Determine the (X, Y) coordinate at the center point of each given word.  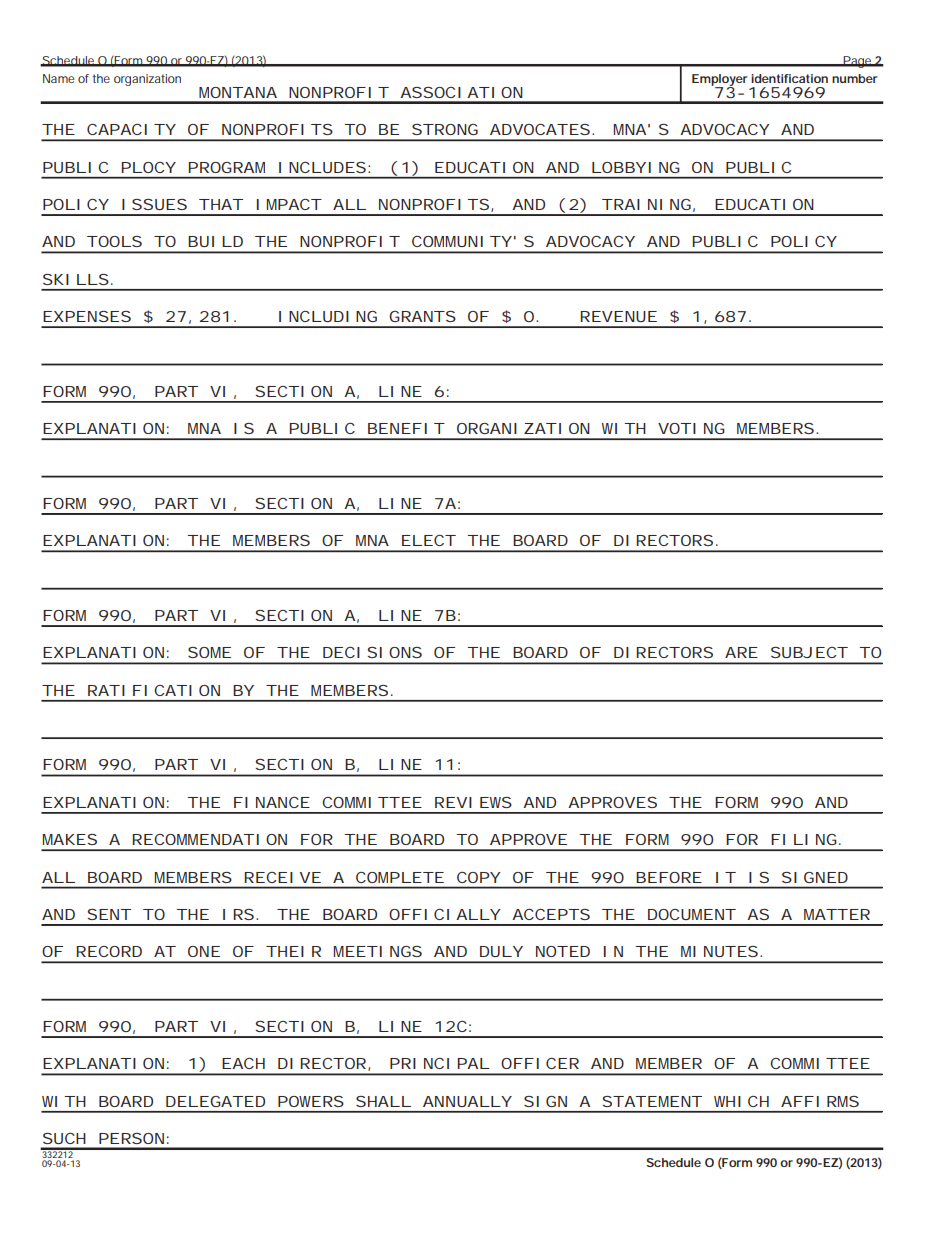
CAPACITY (131, 129)
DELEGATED (215, 1101)
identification (789, 78)
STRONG (445, 129)
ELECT (429, 540)
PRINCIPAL (440, 1063)
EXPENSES (87, 316)
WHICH (741, 1101)
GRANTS (422, 316)
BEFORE (669, 877)
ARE (741, 652)
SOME (209, 652)
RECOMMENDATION (209, 839)
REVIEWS (473, 802)
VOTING (691, 428)
